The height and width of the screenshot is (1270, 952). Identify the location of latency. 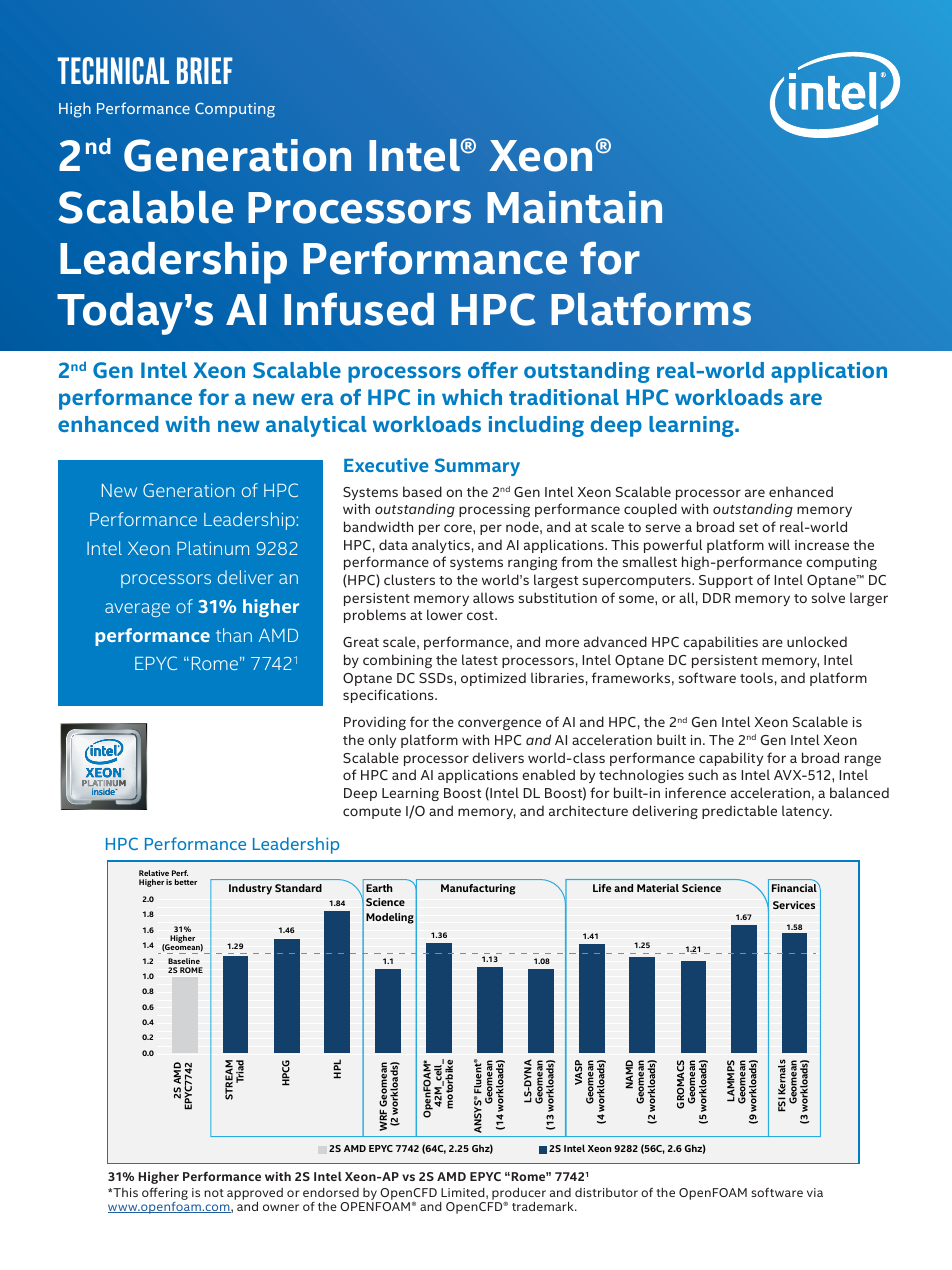
(807, 812).
